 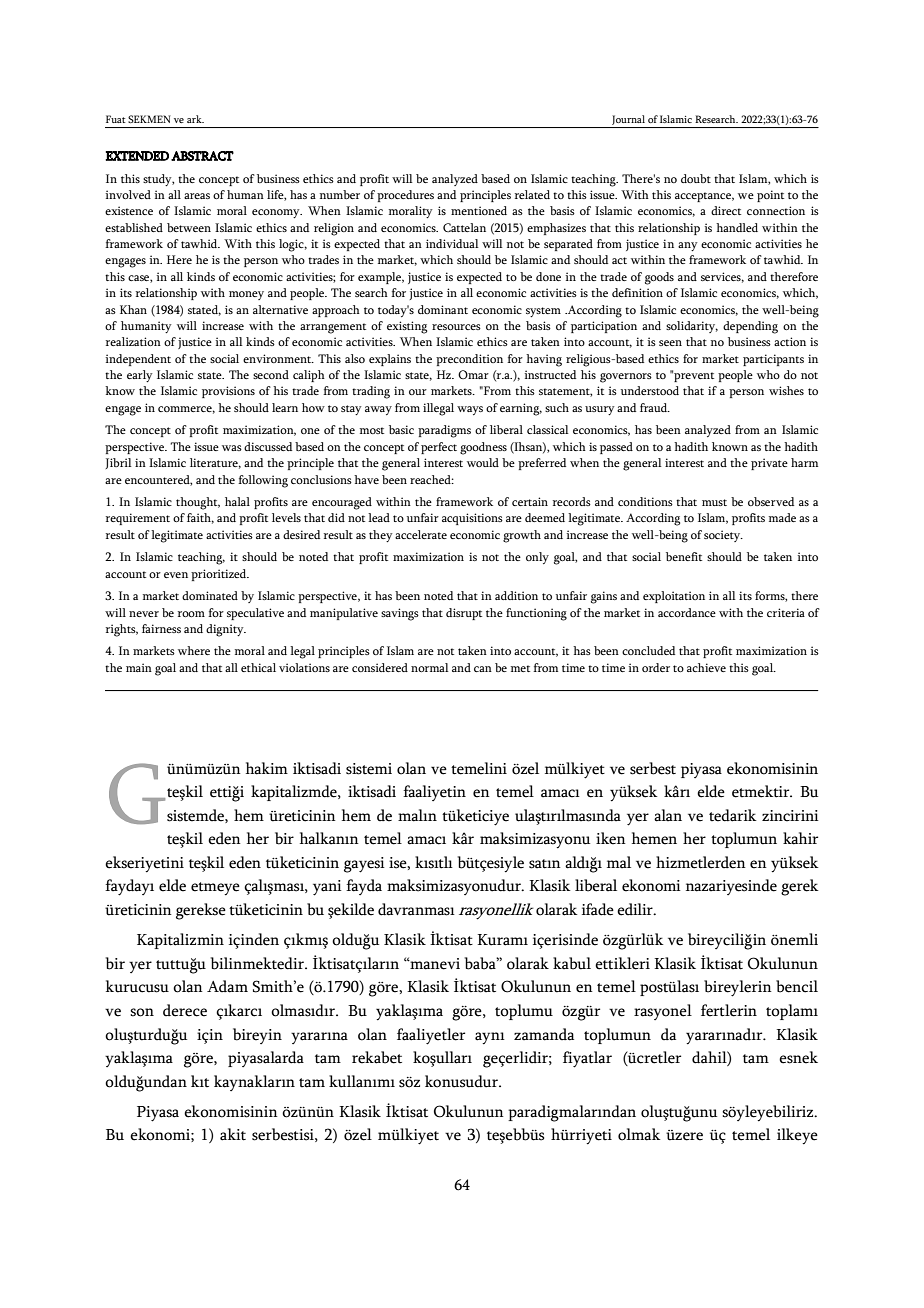 What do you see at coordinates (696, 178) in the image?
I see `doubt` at bounding box center [696, 178].
